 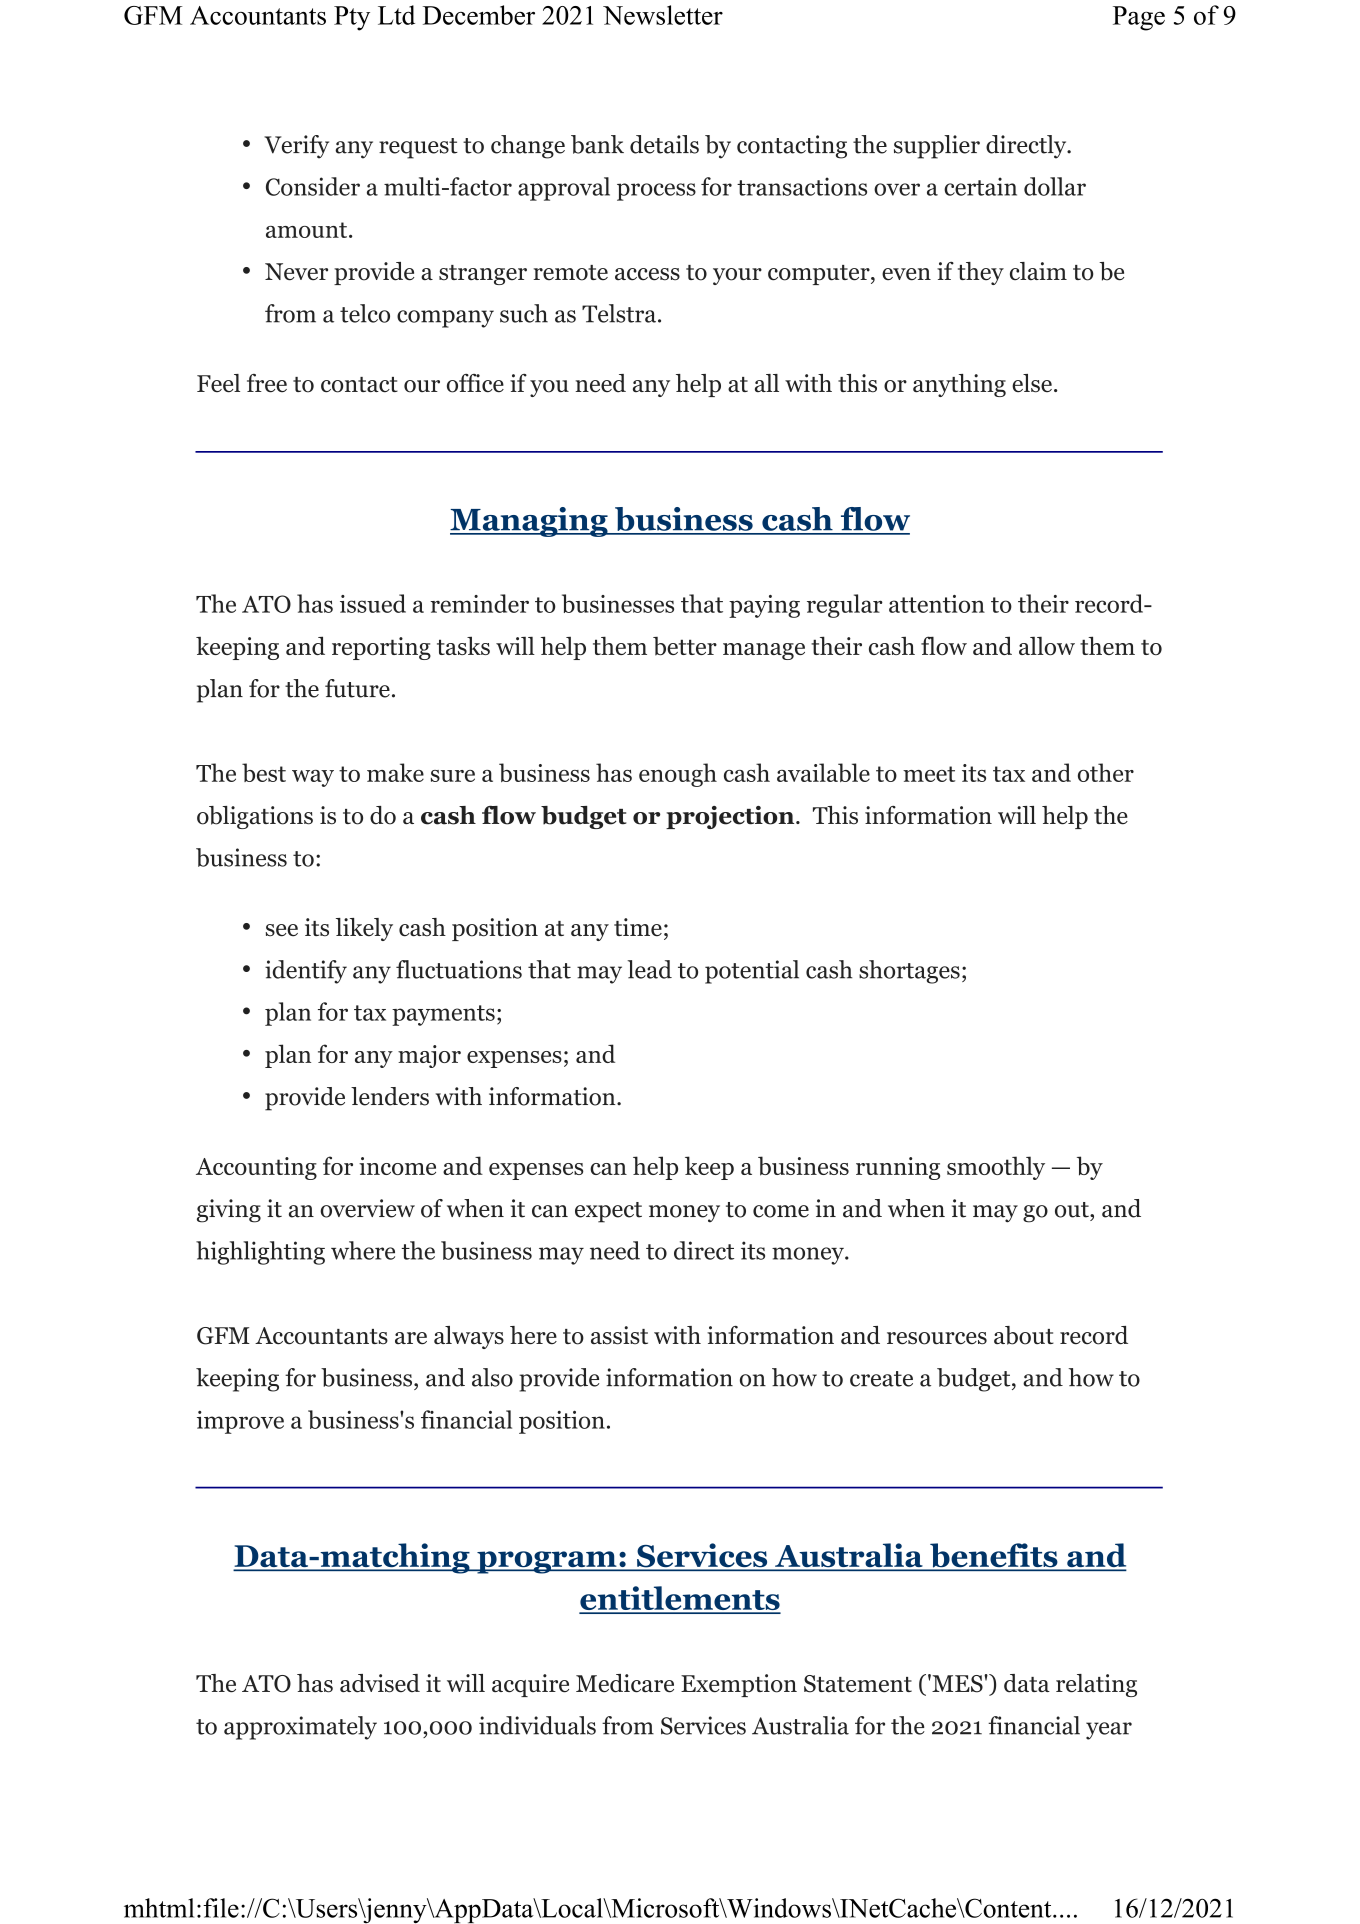 I want to click on time, so click(x=638, y=927).
